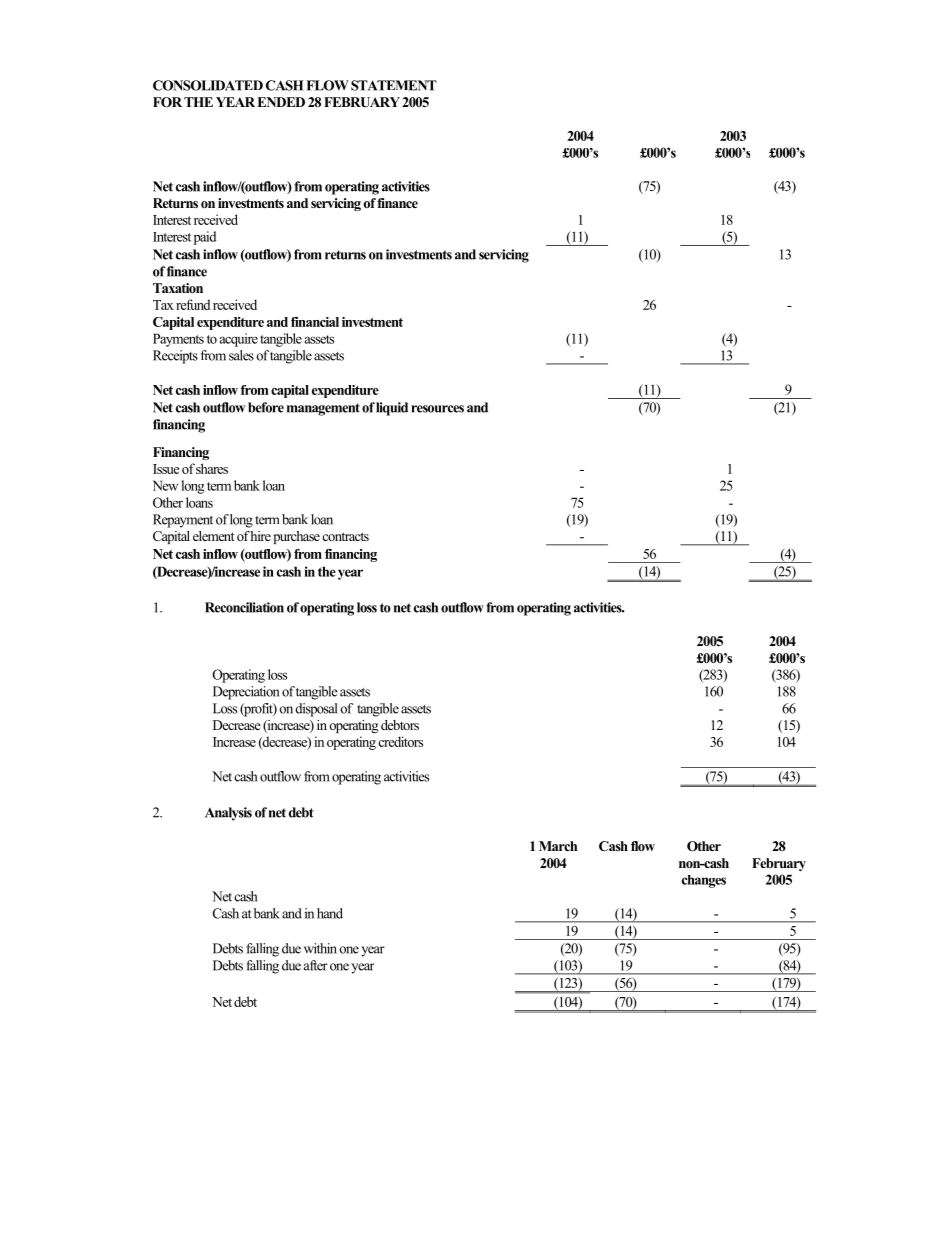 This image has width=952, height=1233. Describe the element at coordinates (208, 85) in the image. I see `CONSOLIDATED` at that location.
